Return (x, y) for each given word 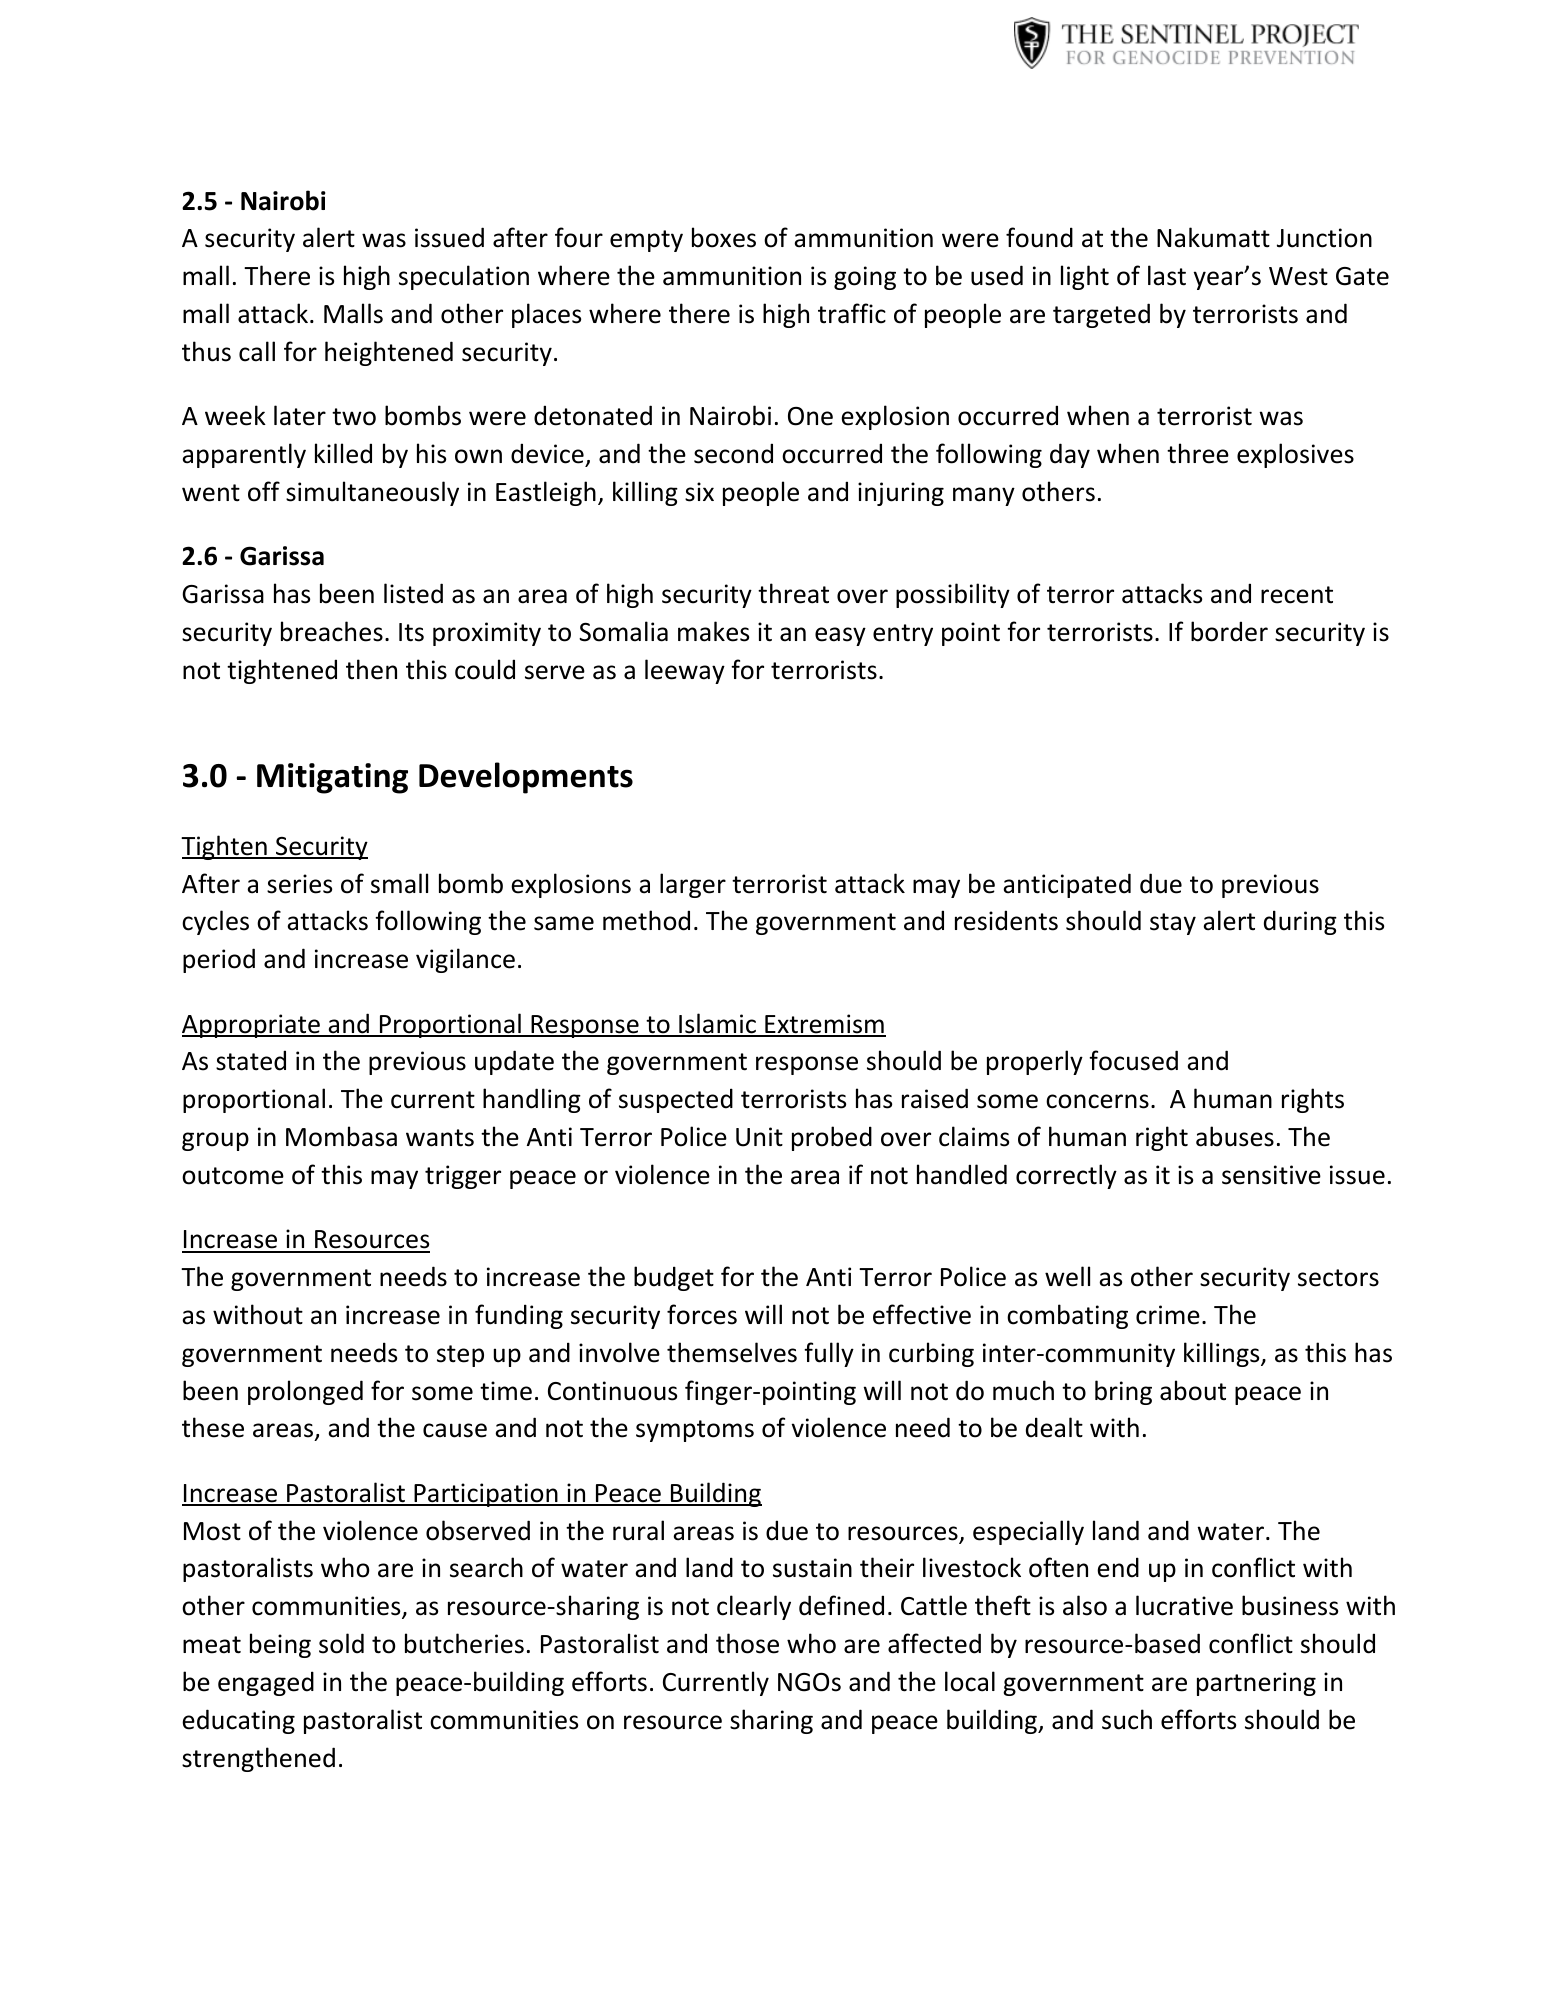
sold (341, 1643)
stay (1173, 924)
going (865, 278)
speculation (464, 277)
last (1167, 275)
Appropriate (252, 1026)
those (747, 1643)
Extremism (824, 1025)
